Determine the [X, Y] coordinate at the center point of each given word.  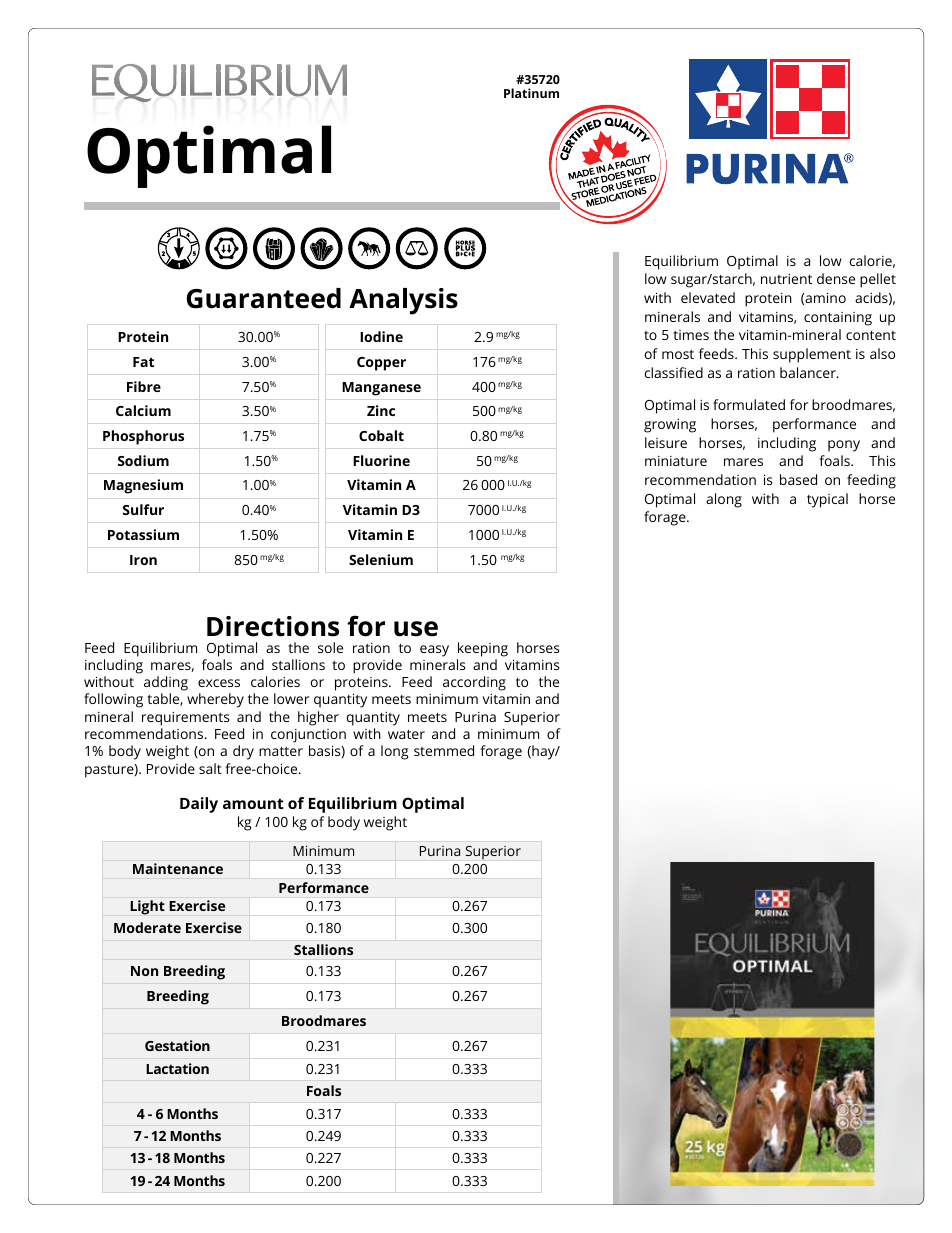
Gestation [177, 1045]
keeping [483, 649]
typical [827, 500]
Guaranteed [264, 298]
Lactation [177, 1068]
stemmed [444, 750]
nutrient [786, 279]
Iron [143, 560]
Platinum [531, 93]
